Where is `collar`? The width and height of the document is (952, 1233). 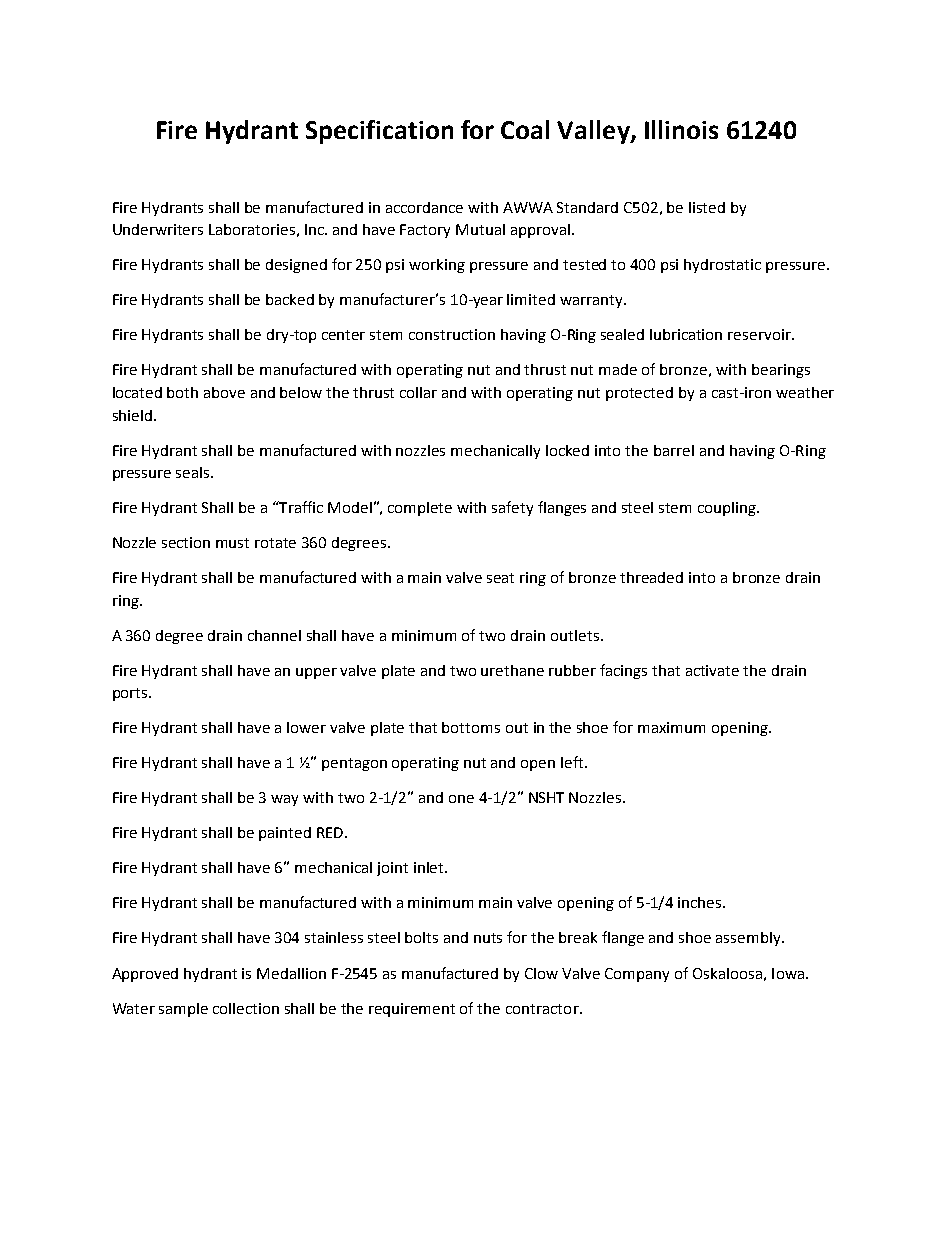
collar is located at coordinates (418, 392).
